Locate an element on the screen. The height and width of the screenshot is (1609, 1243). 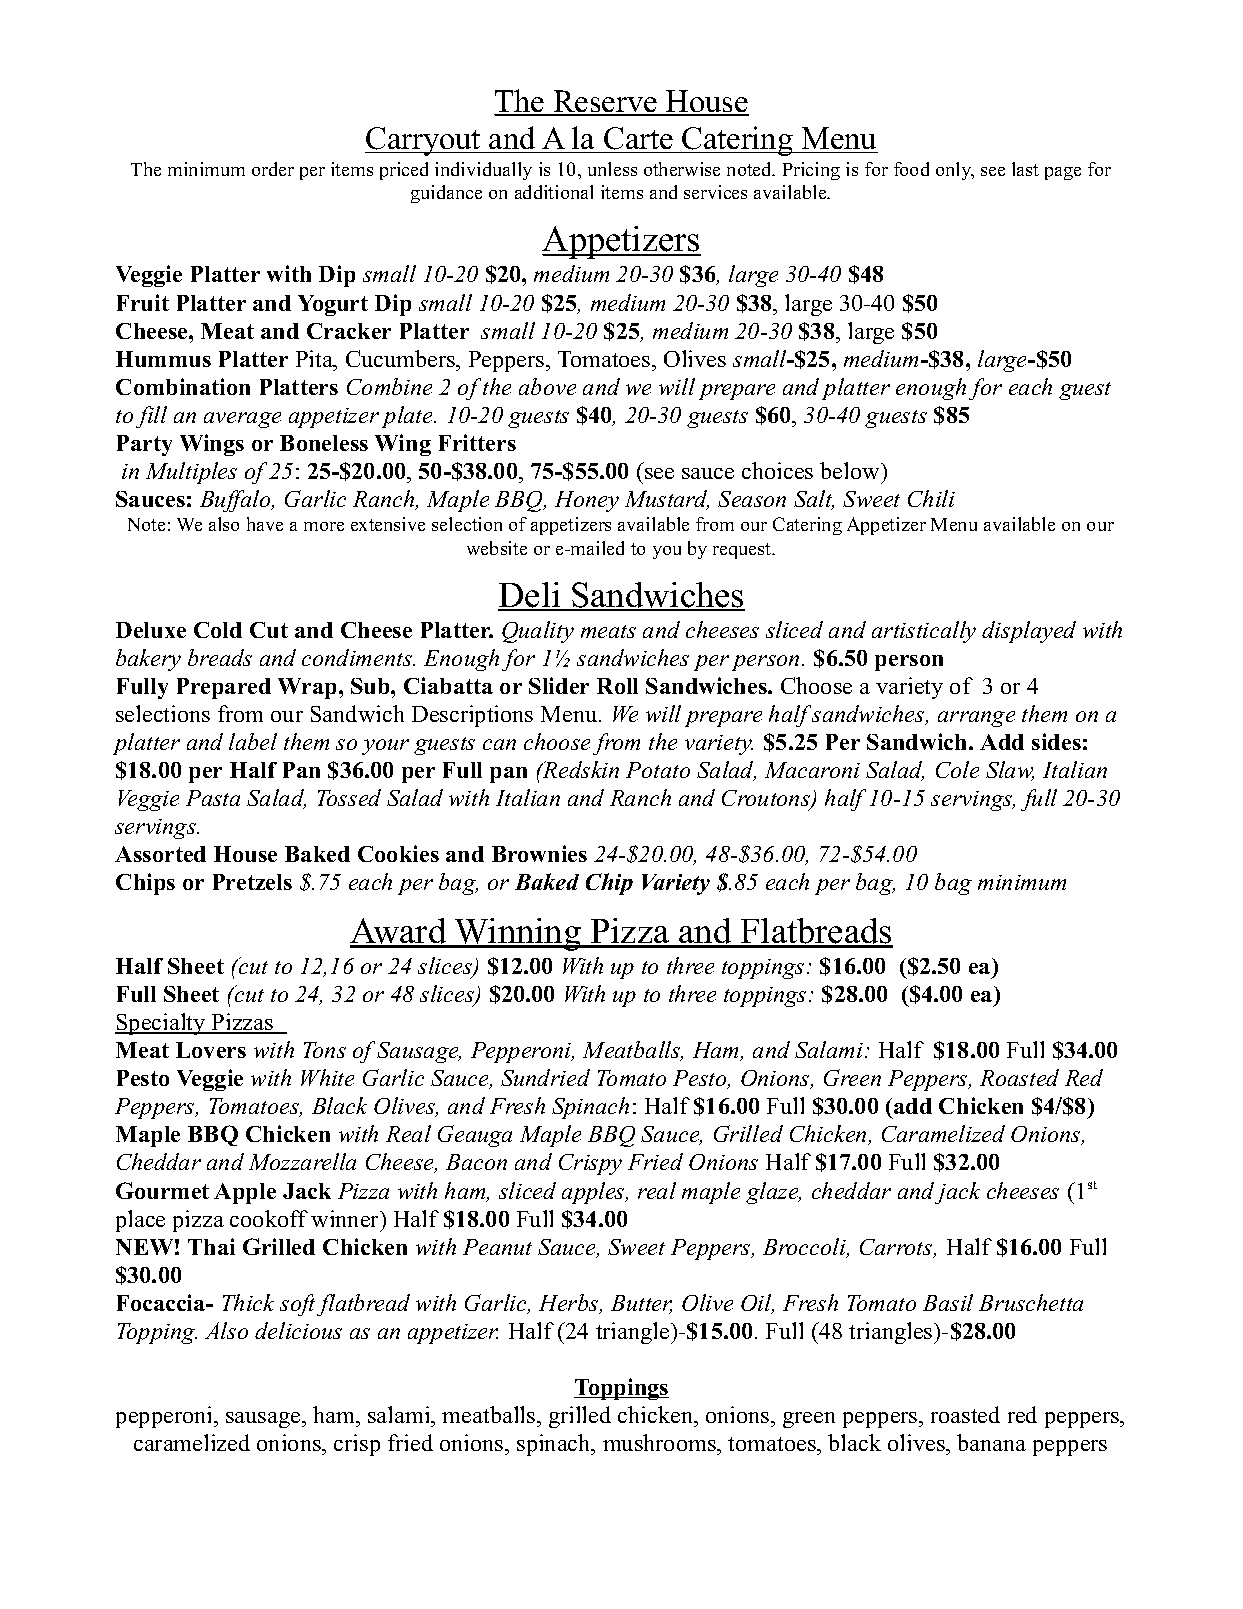
label is located at coordinates (253, 741).
